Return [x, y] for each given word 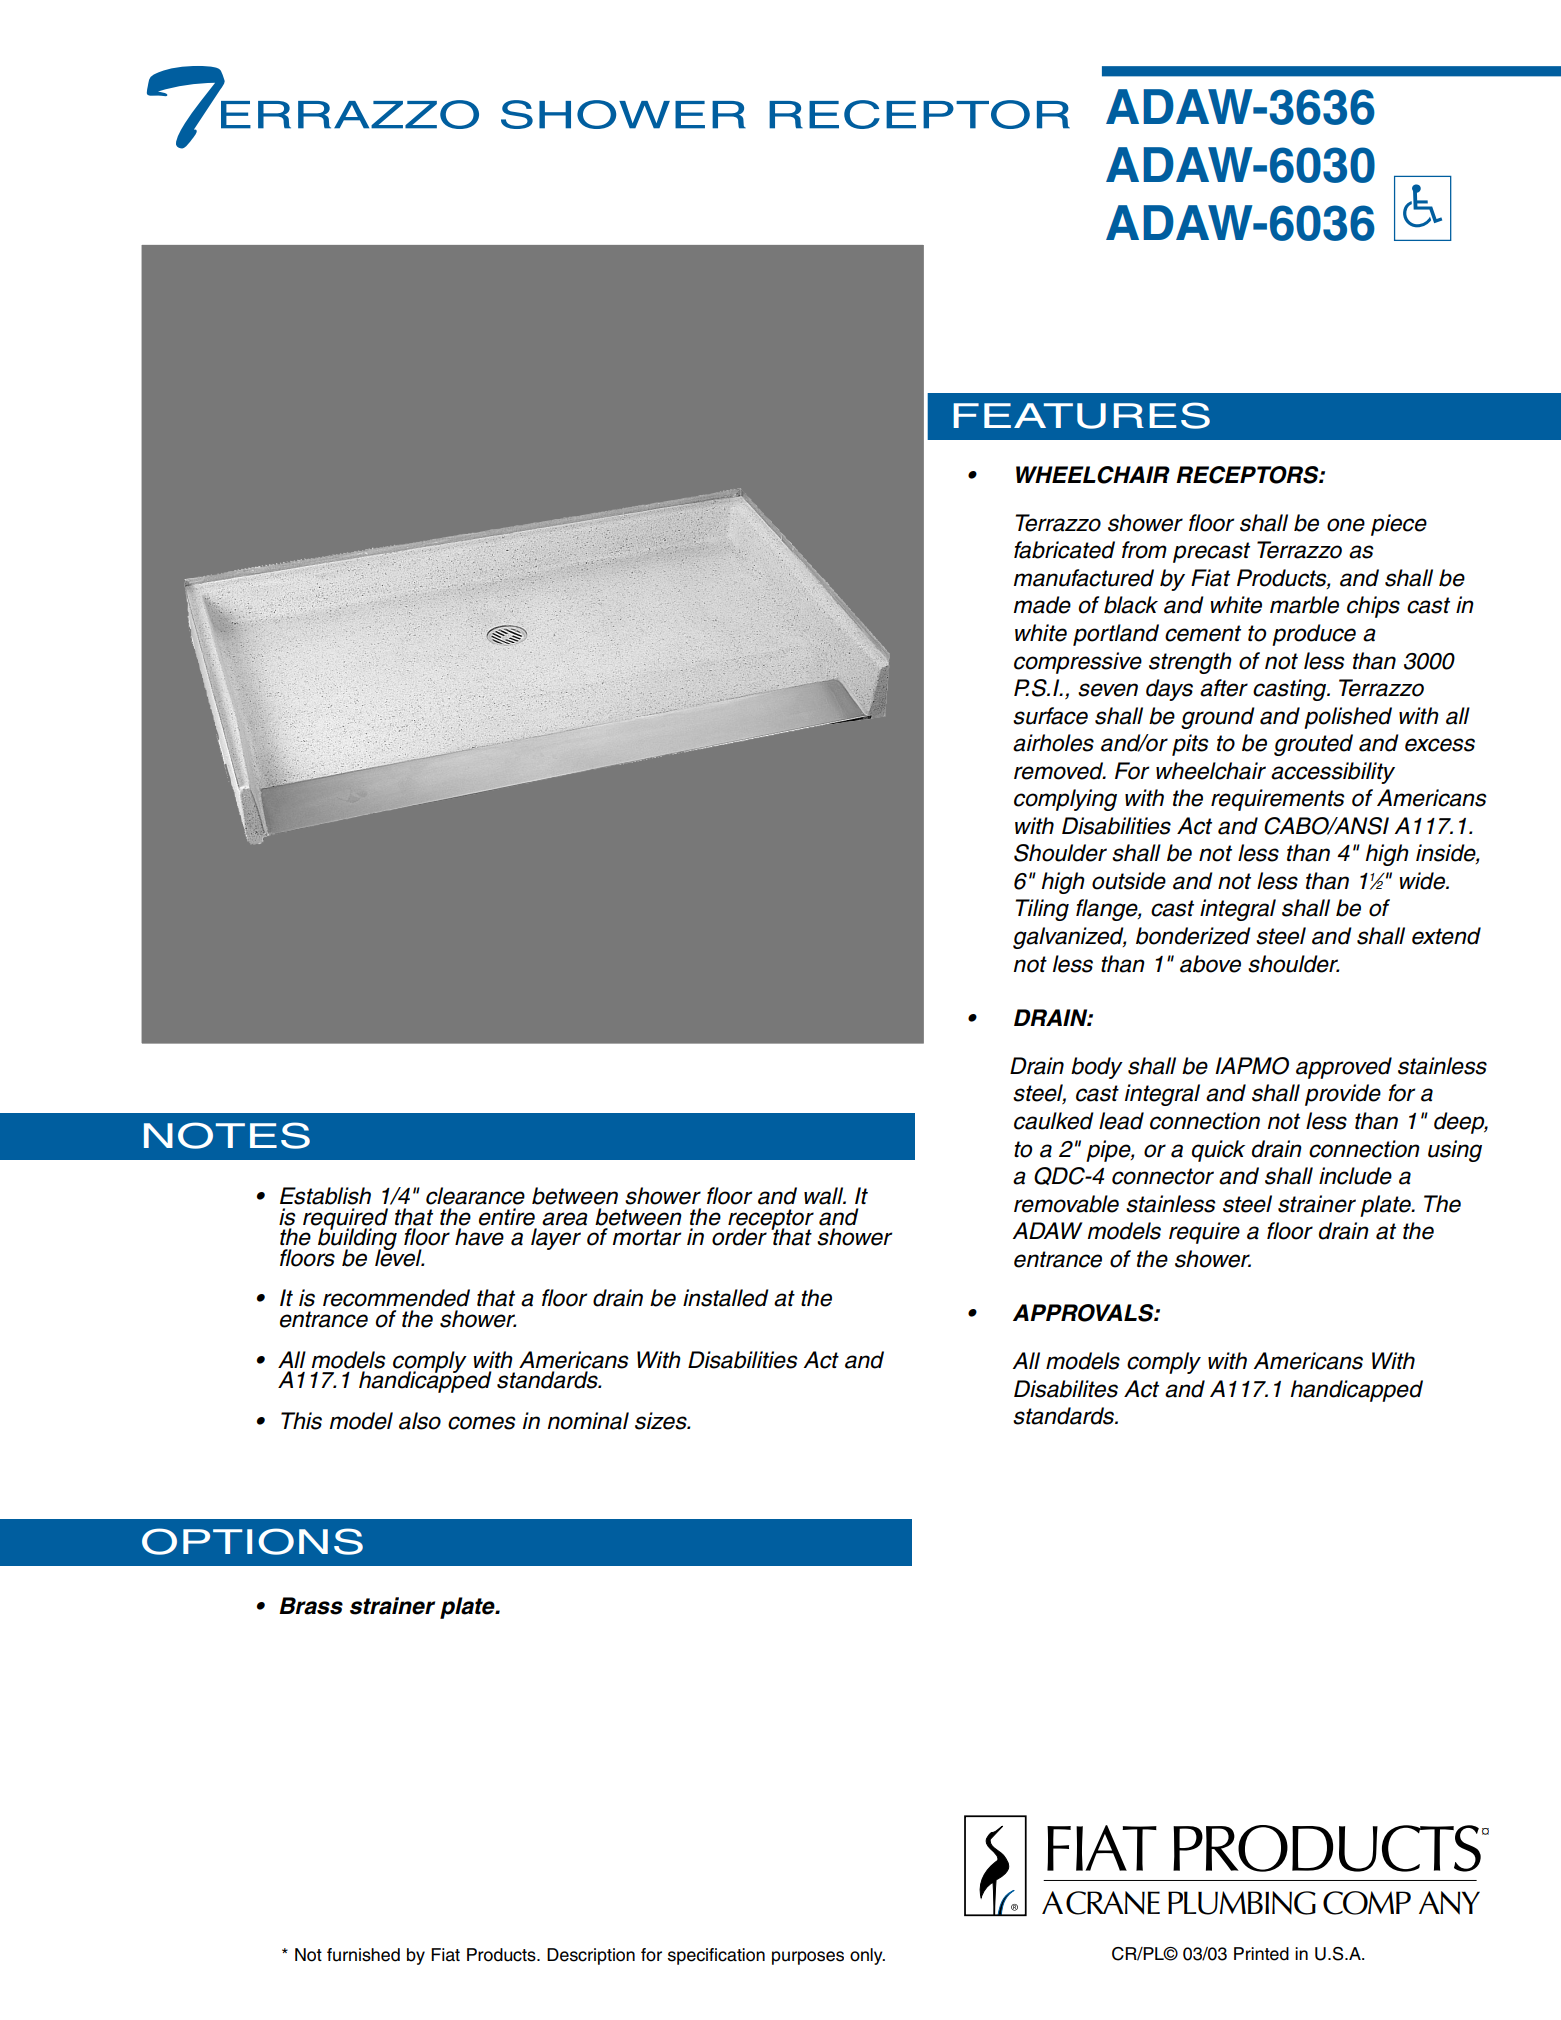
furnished [363, 1955]
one [1346, 525]
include [1355, 1176]
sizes [662, 1421]
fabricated [1064, 550]
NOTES [227, 1135]
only [867, 1956]
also [420, 1421]
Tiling [1042, 910]
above [1210, 964]
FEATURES [1081, 415]
